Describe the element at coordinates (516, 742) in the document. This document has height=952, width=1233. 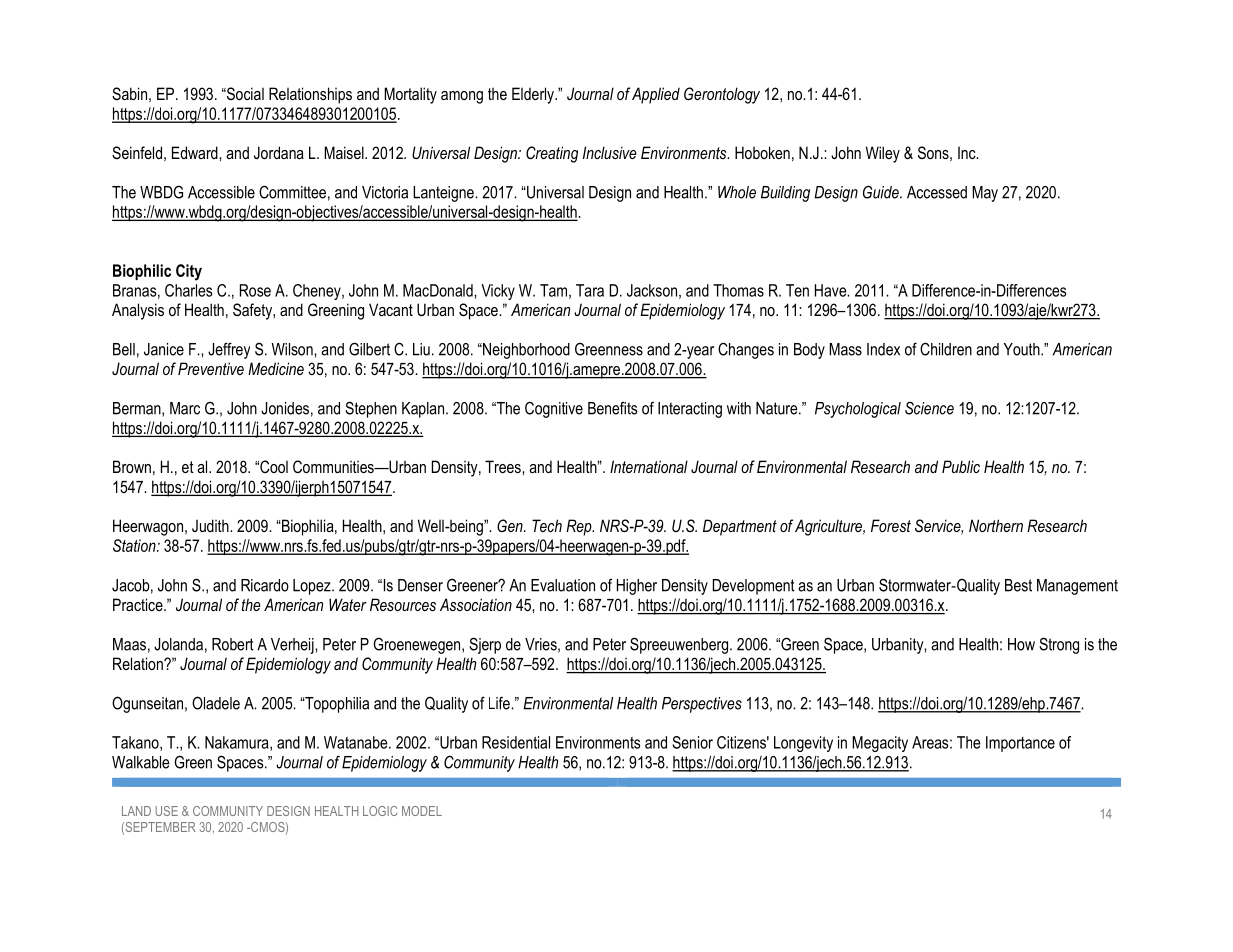
I see `Residential` at that location.
